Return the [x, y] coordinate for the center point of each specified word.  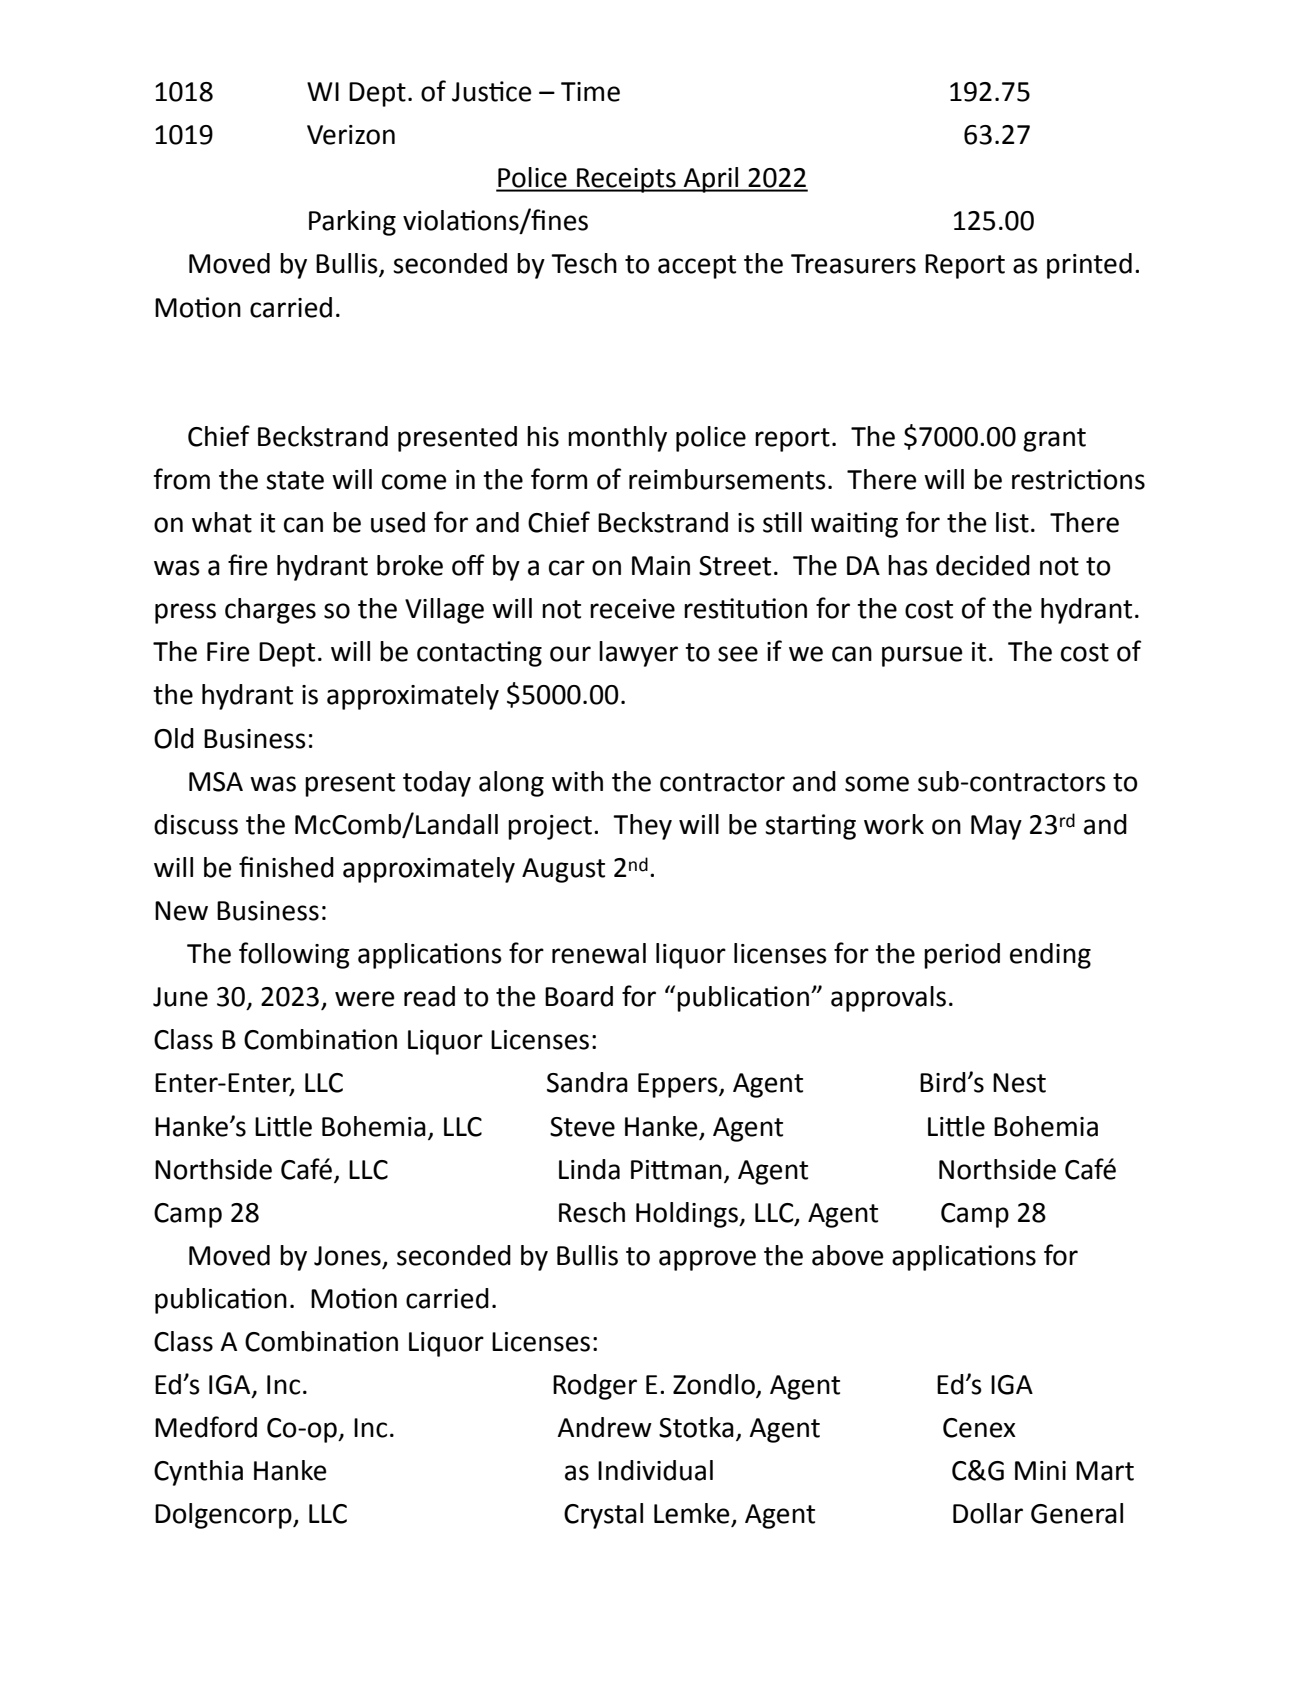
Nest [1019, 1083]
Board [579, 996]
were [364, 999]
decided [983, 565]
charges [270, 611]
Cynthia [198, 1473]
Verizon [351, 135]
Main [661, 566]
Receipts [626, 180]
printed [1089, 266]
